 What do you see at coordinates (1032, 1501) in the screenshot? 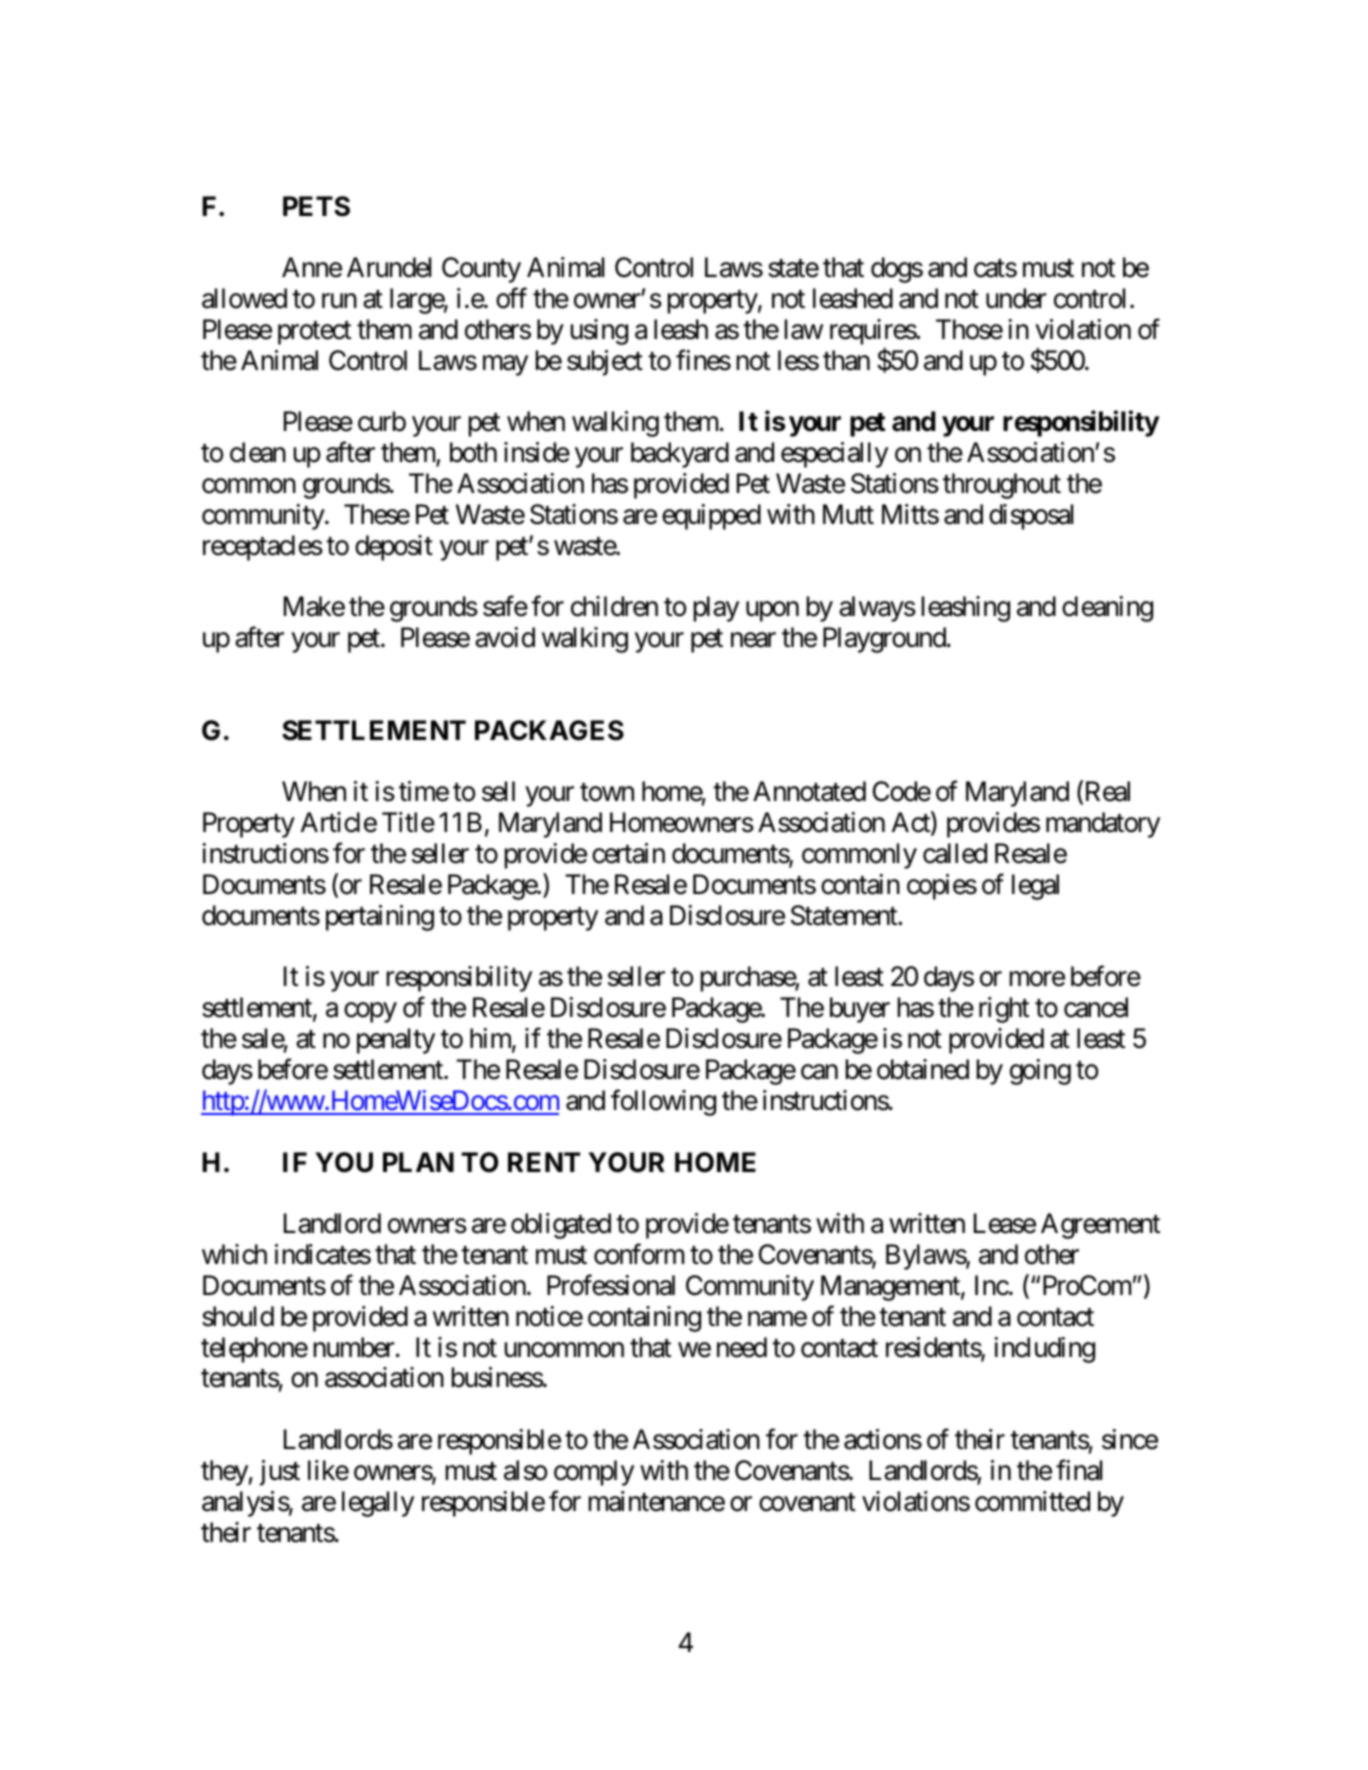
I see `committed` at bounding box center [1032, 1501].
